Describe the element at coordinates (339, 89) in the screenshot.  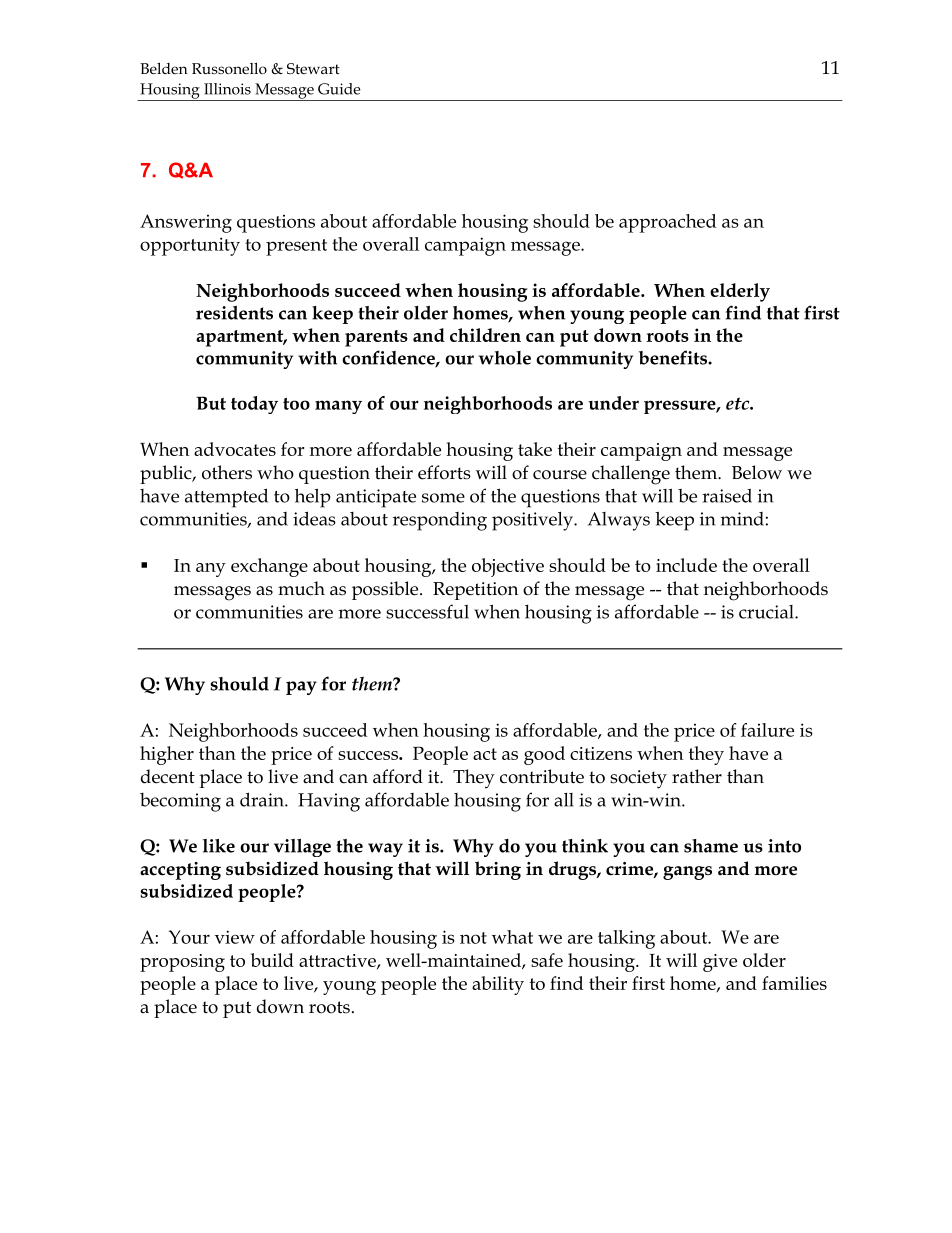
I see `Guide` at that location.
